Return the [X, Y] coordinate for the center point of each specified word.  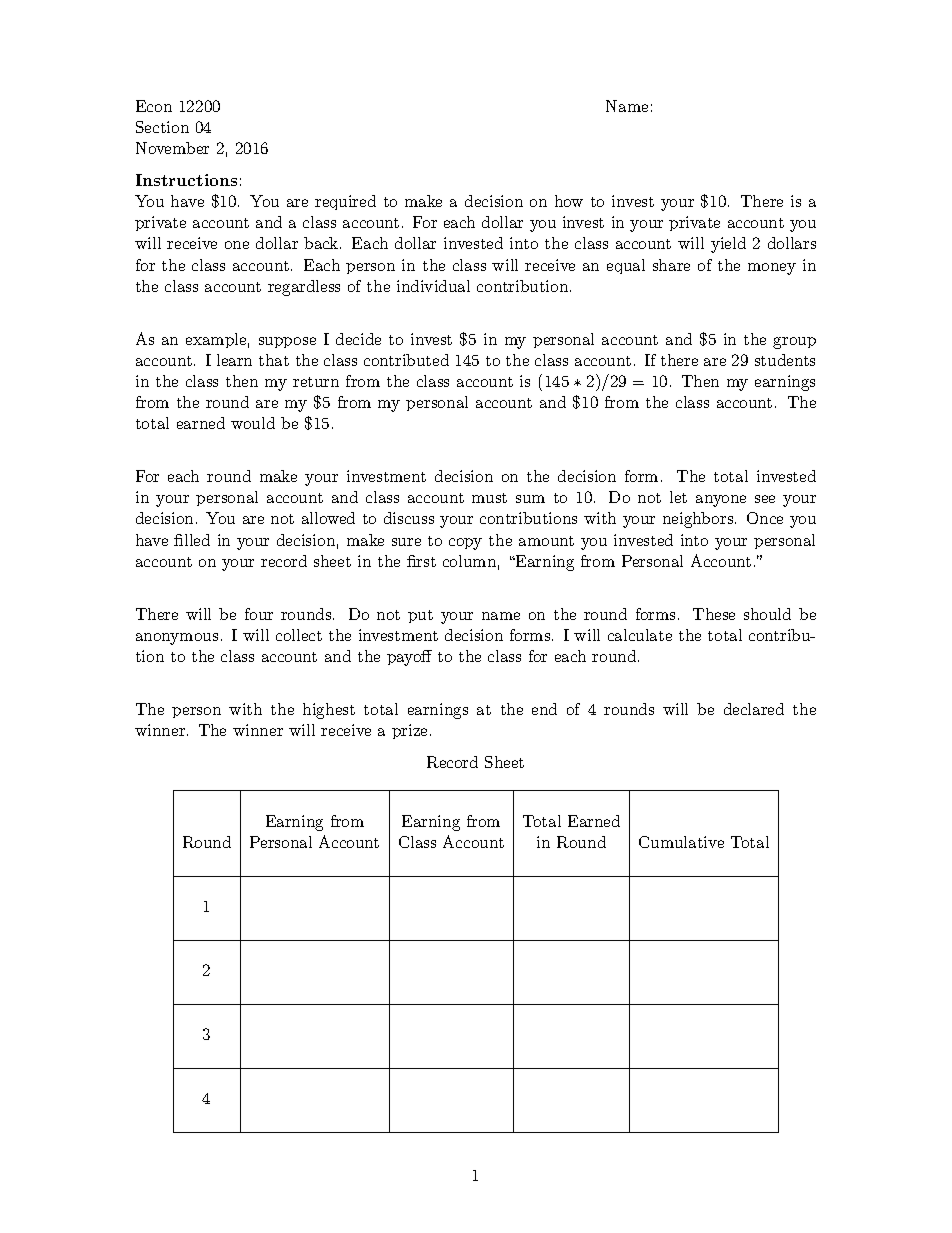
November [172, 148]
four [259, 614]
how [569, 201]
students [785, 360]
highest [329, 711]
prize [409, 731]
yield [728, 245]
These [714, 614]
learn [234, 360]
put [420, 616]
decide [358, 339]
